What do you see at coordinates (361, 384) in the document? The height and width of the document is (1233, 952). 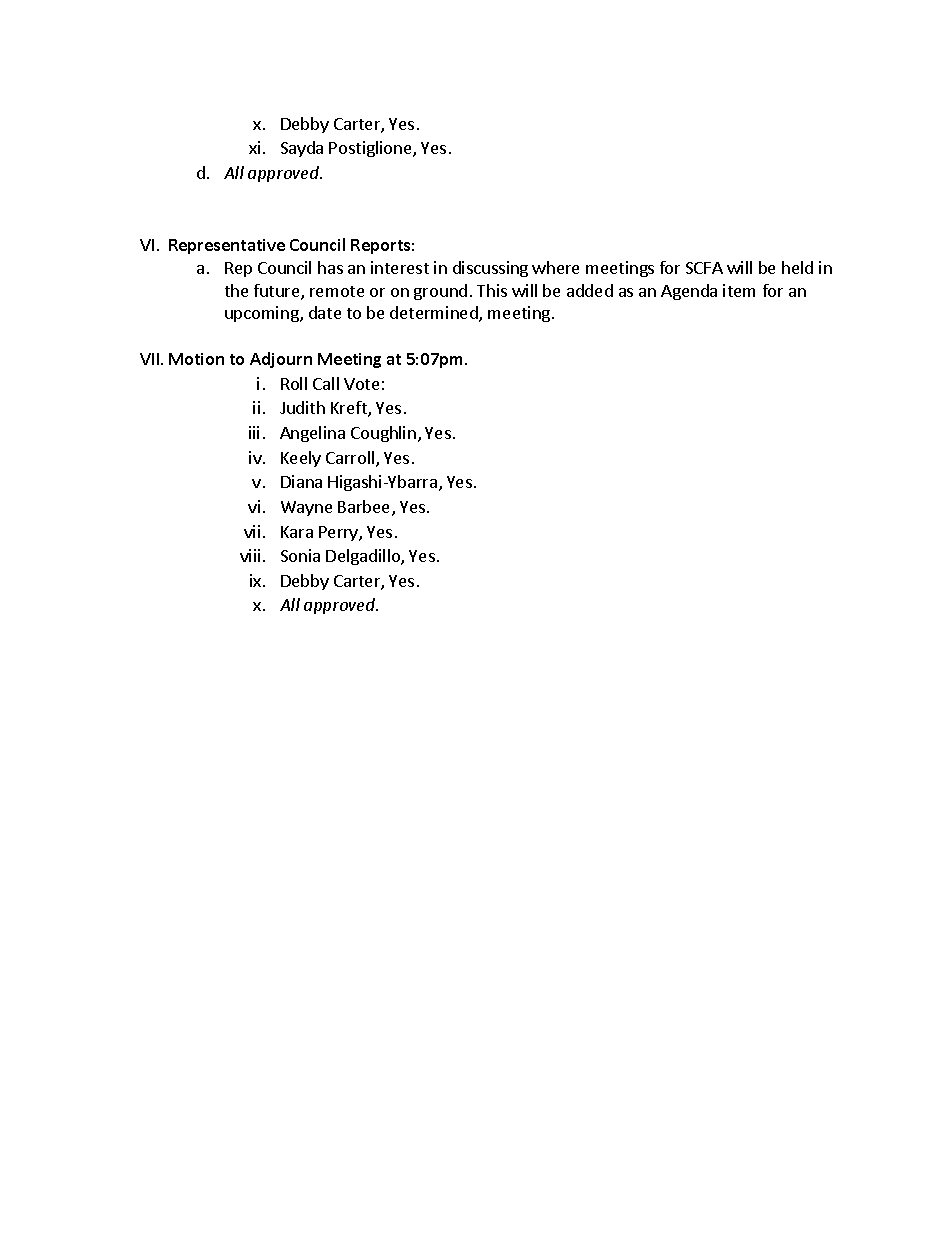 I see `Vote` at bounding box center [361, 384].
